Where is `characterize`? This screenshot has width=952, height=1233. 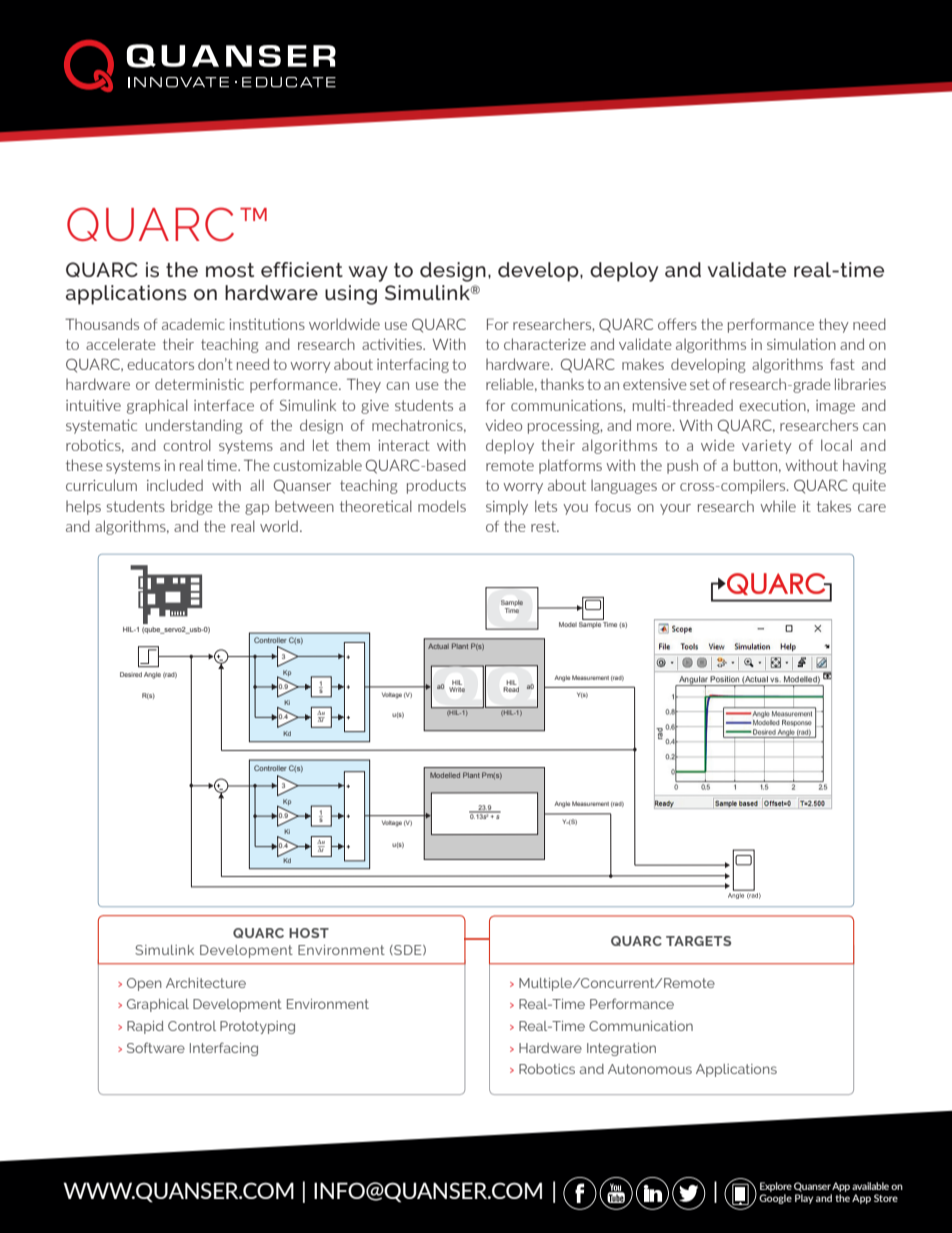 characterize is located at coordinates (545, 344).
